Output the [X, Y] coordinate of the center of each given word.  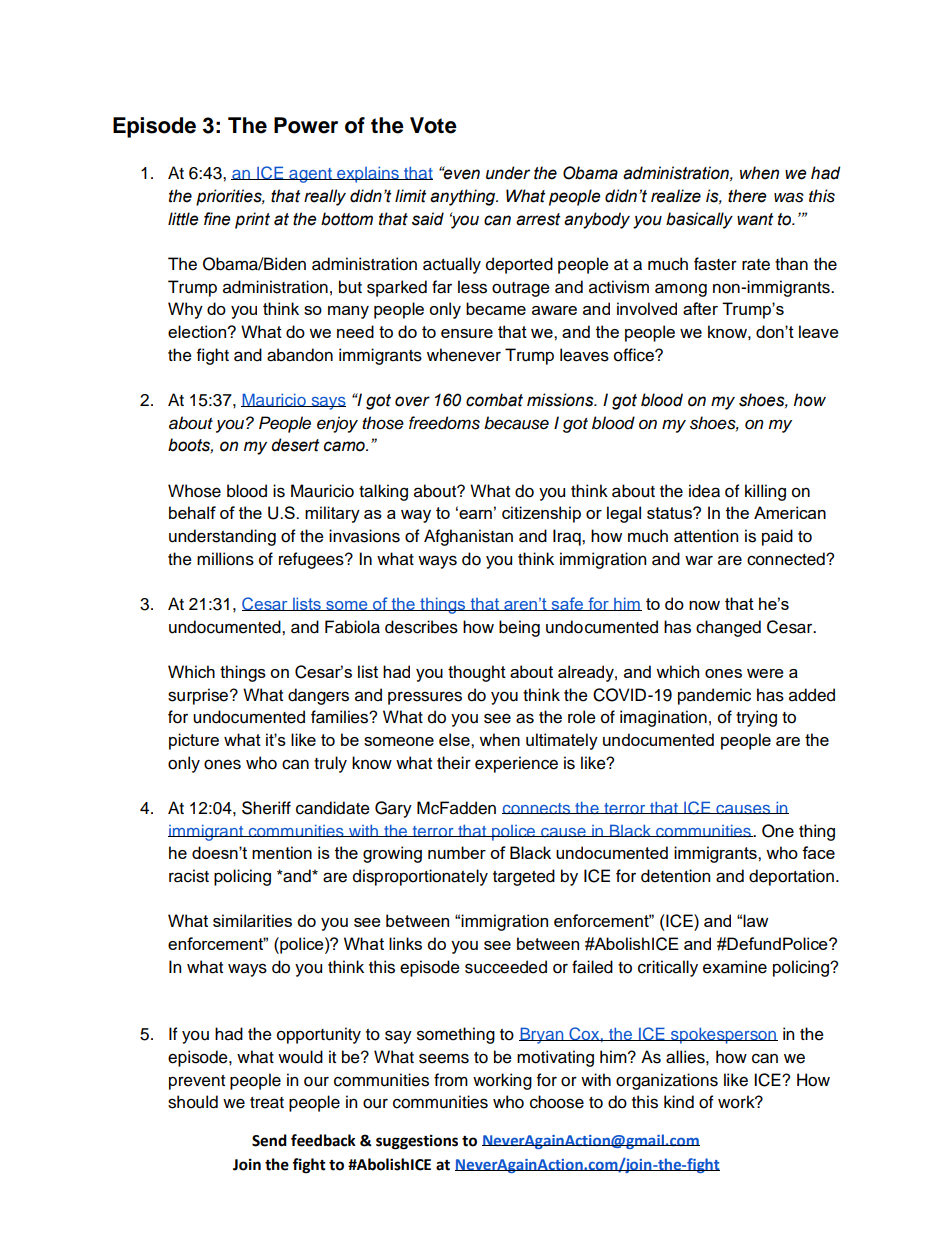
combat [494, 400]
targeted [524, 877]
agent [310, 175]
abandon [300, 355]
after [700, 308]
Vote [433, 125]
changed [728, 628]
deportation [791, 877]
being [519, 628]
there [747, 196]
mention [282, 852]
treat [267, 1103]
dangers [318, 696]
